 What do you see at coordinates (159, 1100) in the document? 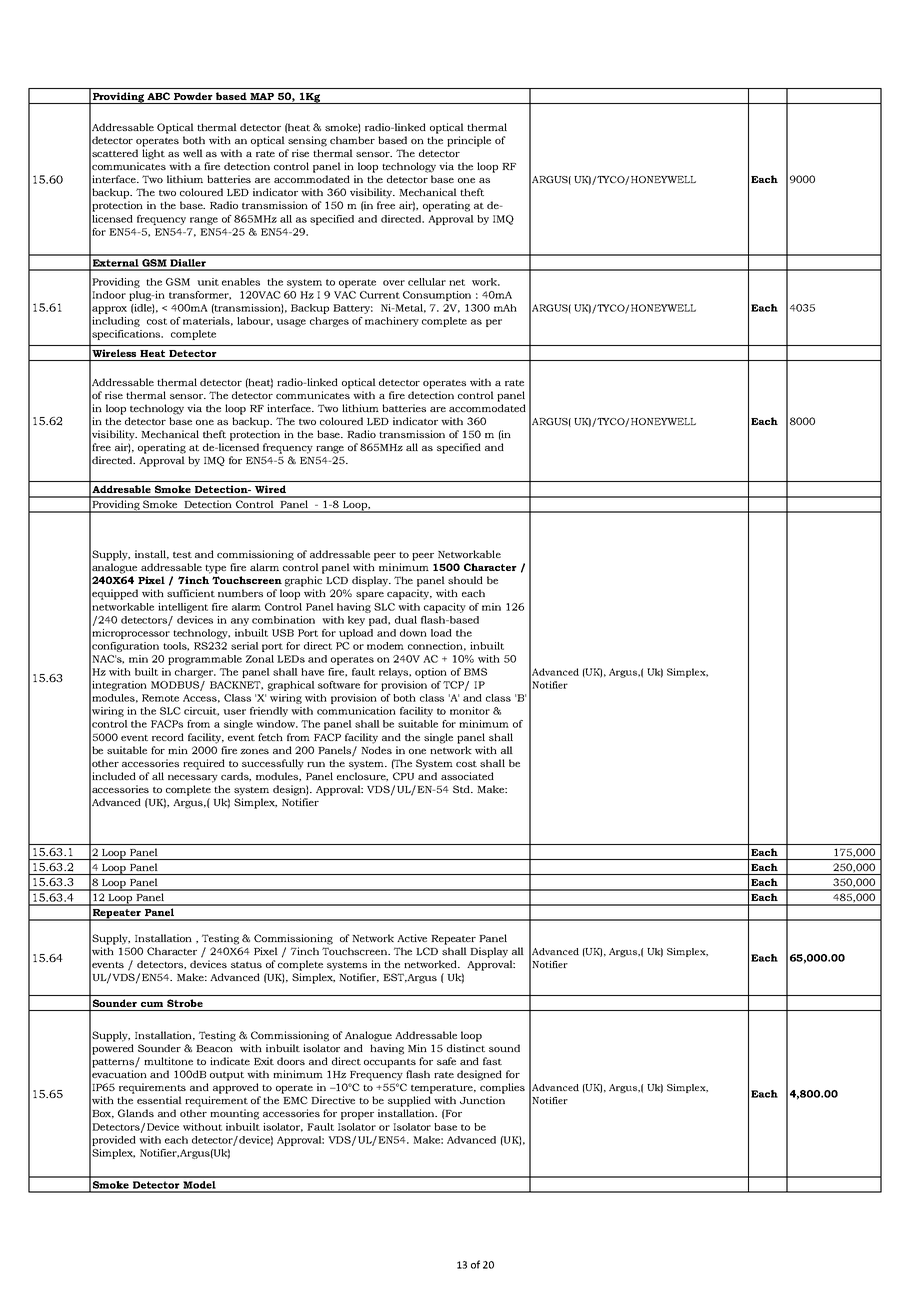
I see `essential` at bounding box center [159, 1100].
